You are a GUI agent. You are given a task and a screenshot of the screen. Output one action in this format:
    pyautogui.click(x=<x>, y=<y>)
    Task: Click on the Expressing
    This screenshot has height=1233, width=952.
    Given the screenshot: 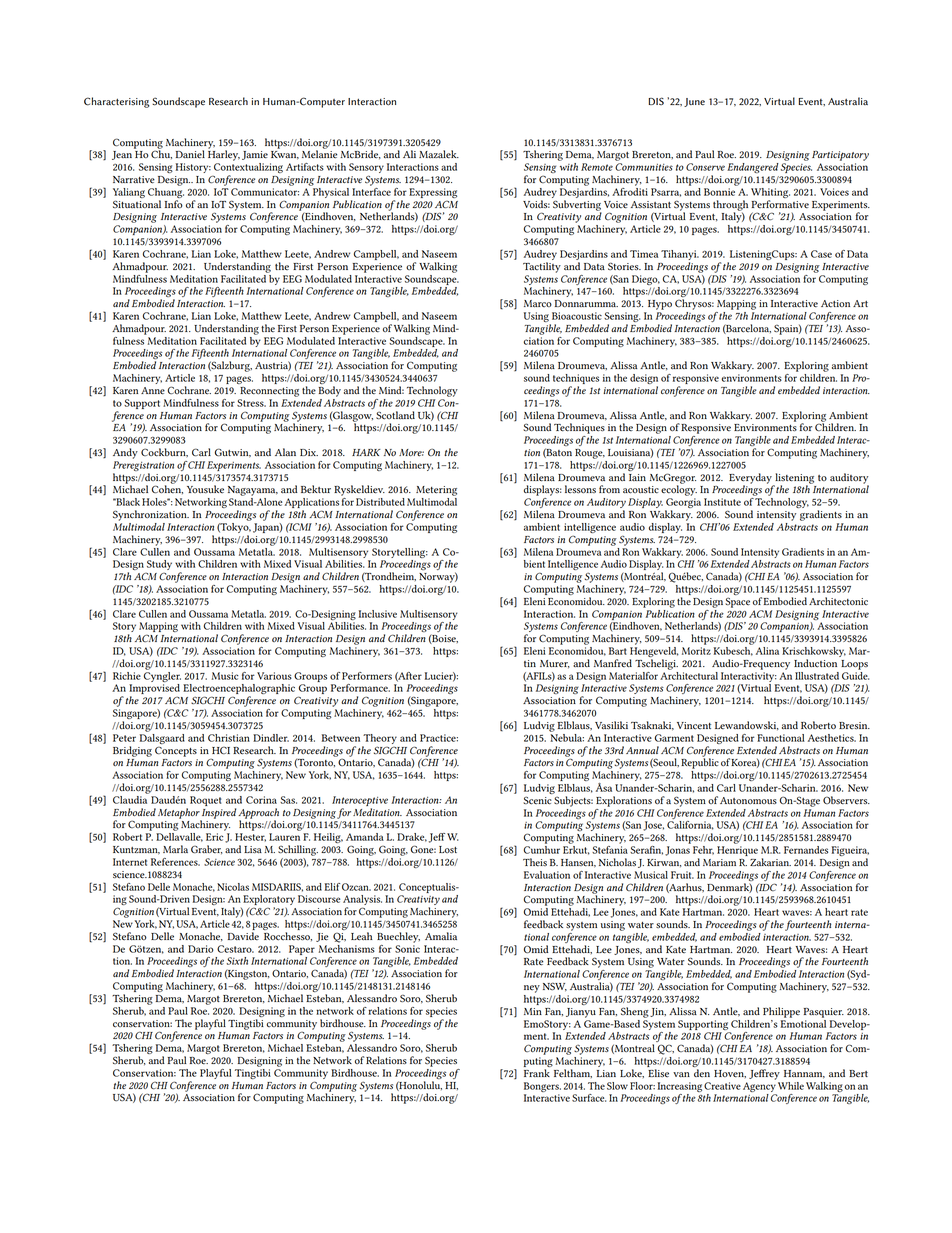 What is the action you would take?
    pyautogui.click(x=433, y=193)
